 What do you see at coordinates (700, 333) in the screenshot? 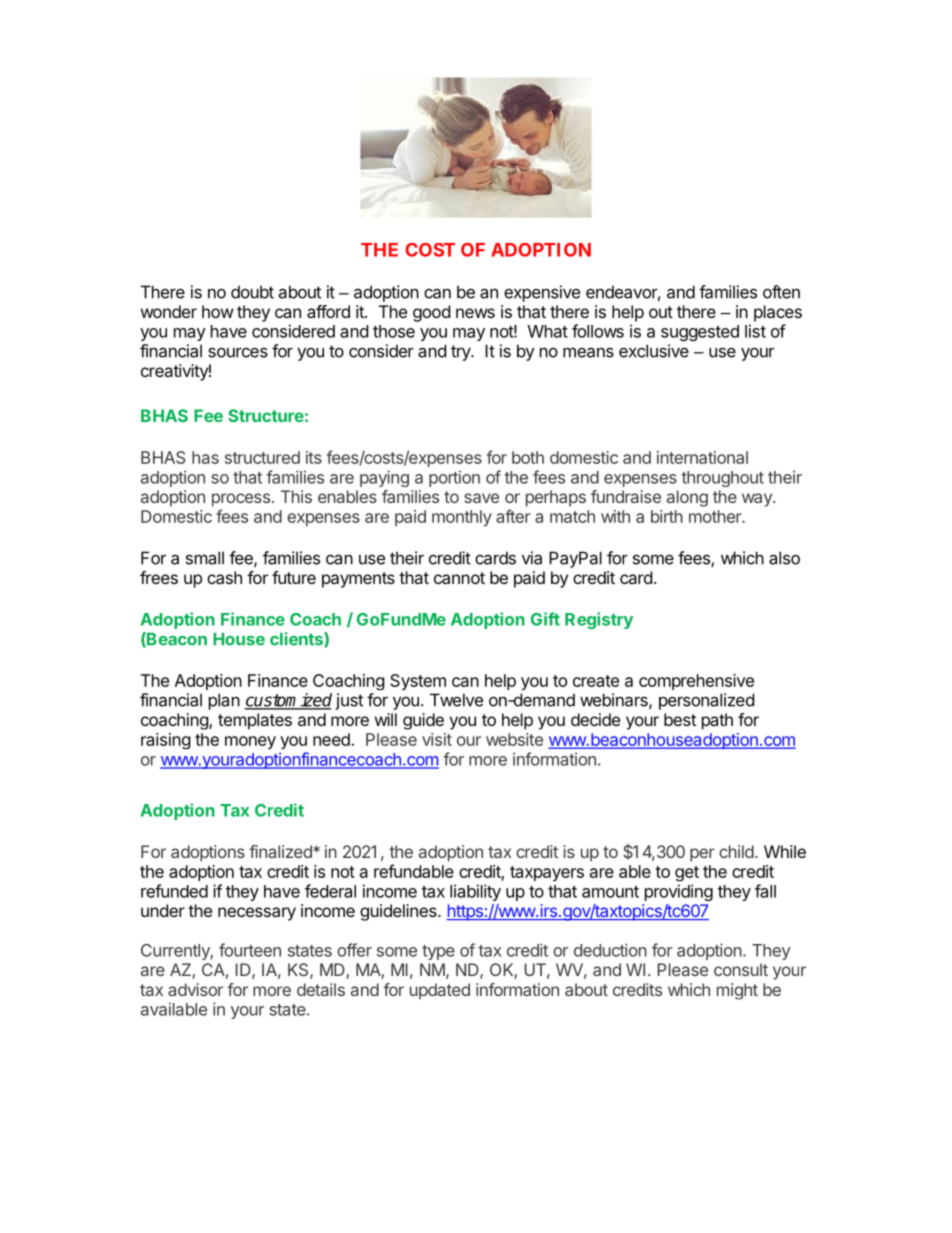
I see `suggested` at bounding box center [700, 333].
